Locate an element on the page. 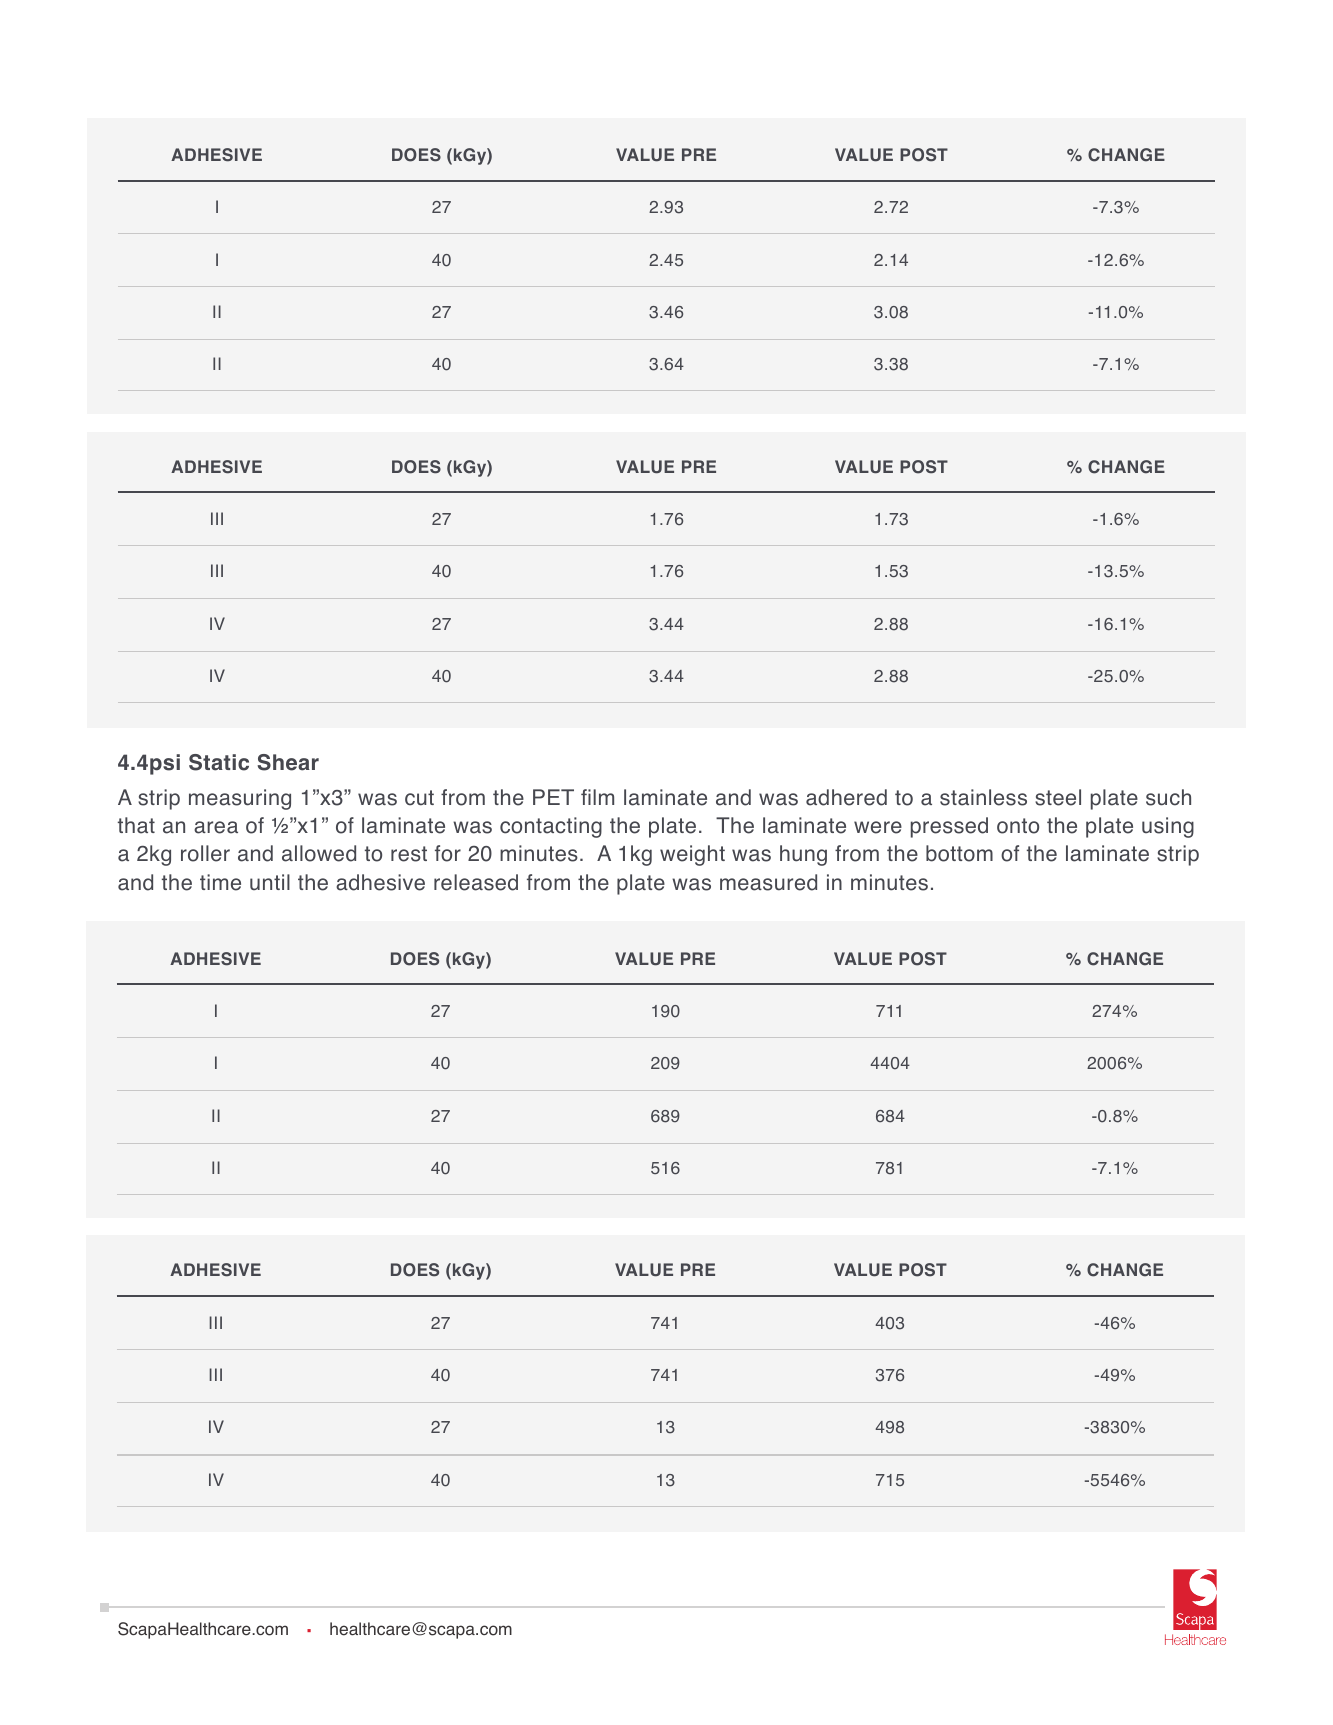 Image resolution: width=1333 pixels, height=1725 pixels. bottom is located at coordinates (959, 853).
